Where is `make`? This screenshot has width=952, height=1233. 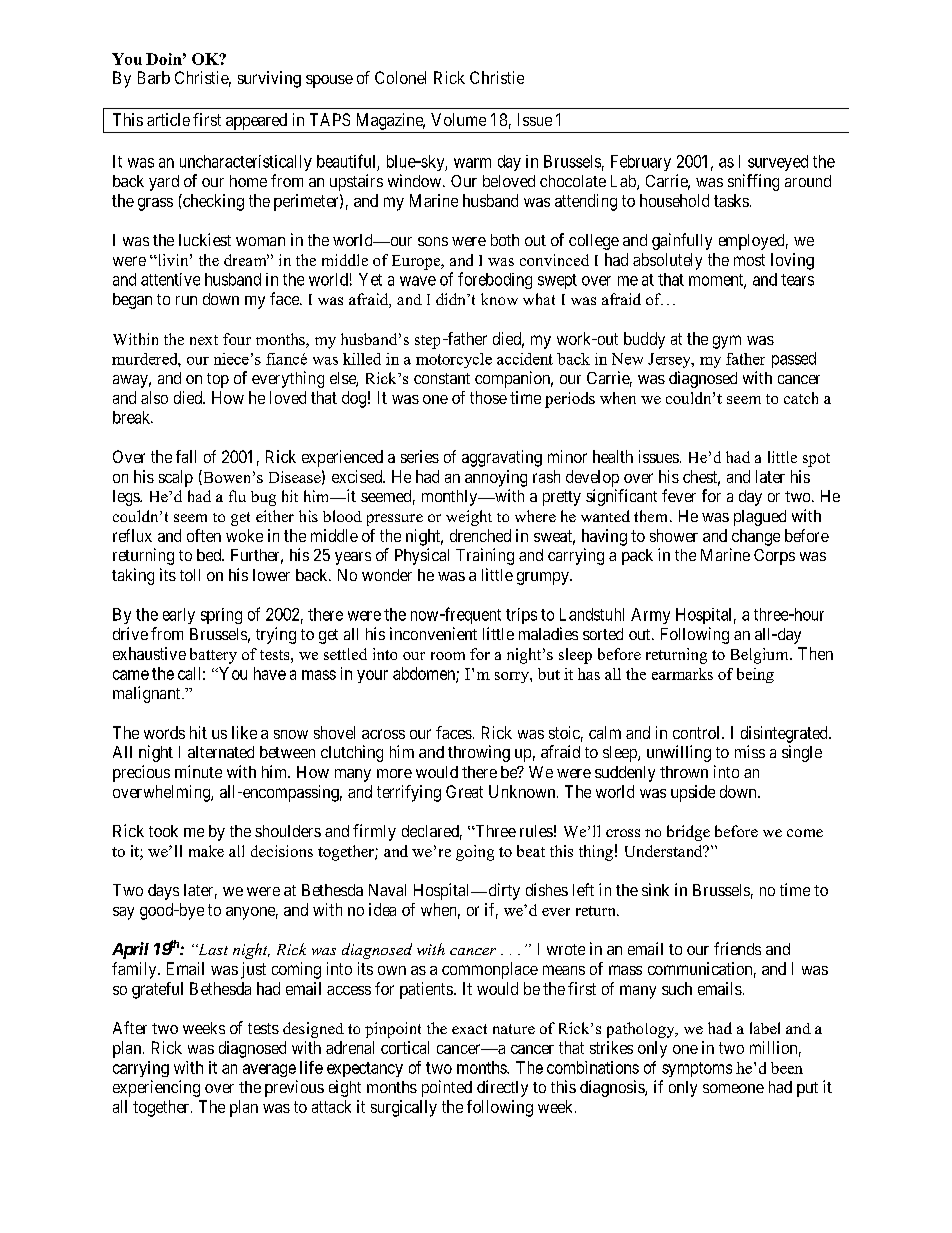 make is located at coordinates (206, 851).
